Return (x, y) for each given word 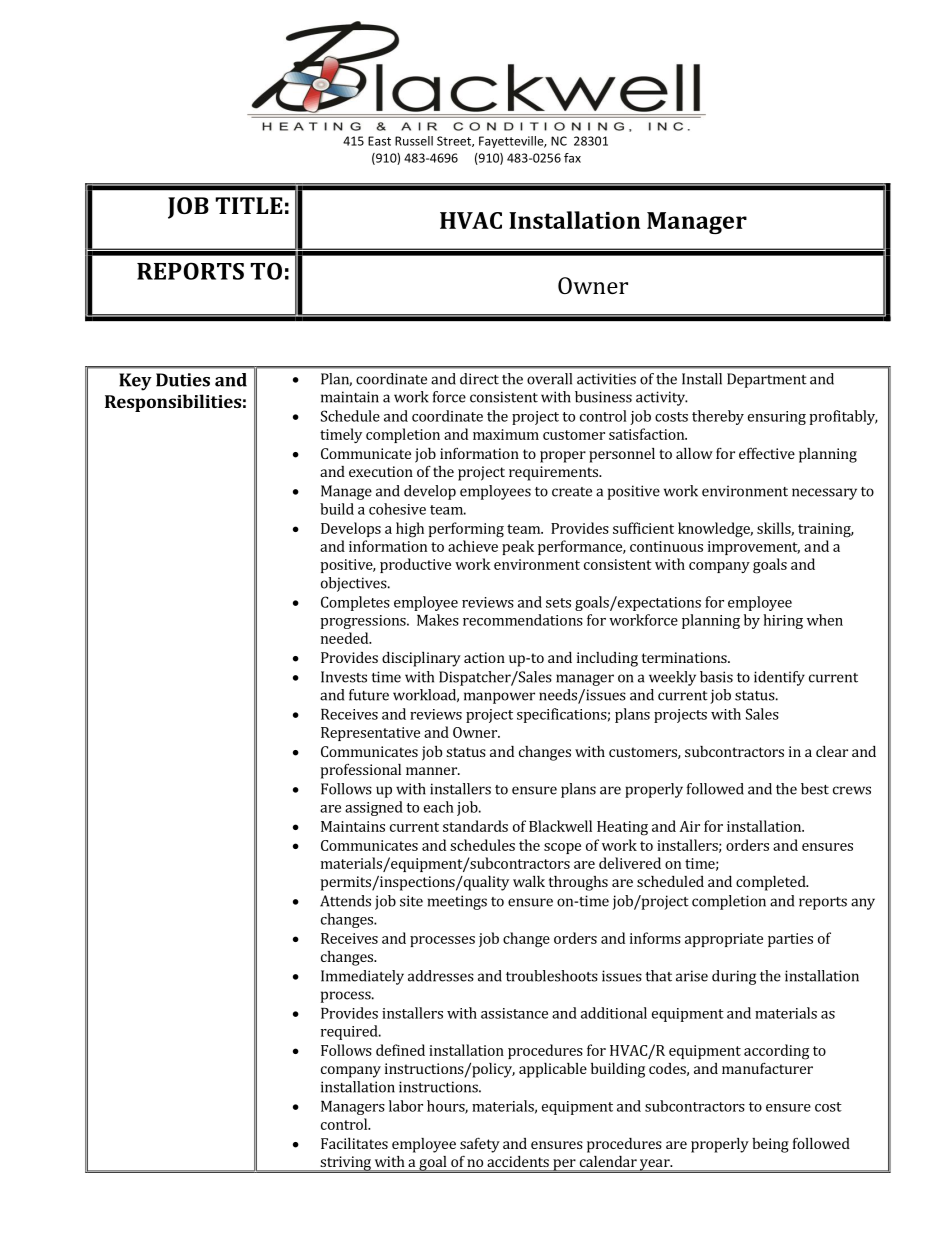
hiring (783, 621)
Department (767, 380)
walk (529, 881)
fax (572, 158)
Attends (345, 901)
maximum (506, 434)
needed (346, 638)
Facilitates (354, 1143)
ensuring (777, 418)
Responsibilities (173, 403)
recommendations (523, 620)
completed (772, 883)
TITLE (249, 205)
